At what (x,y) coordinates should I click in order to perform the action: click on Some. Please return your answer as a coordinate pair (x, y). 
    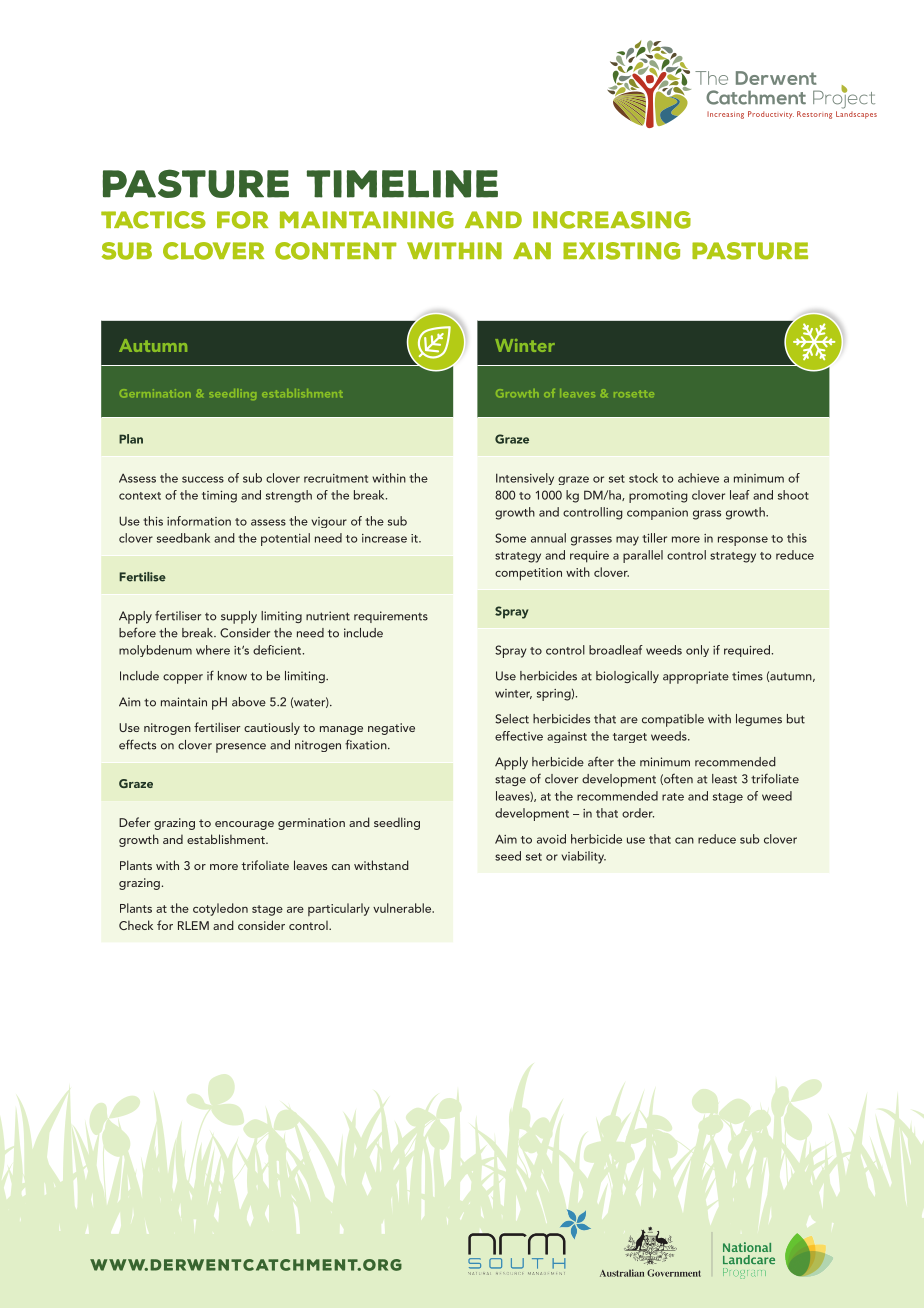
    Looking at the image, I should click on (510, 538).
